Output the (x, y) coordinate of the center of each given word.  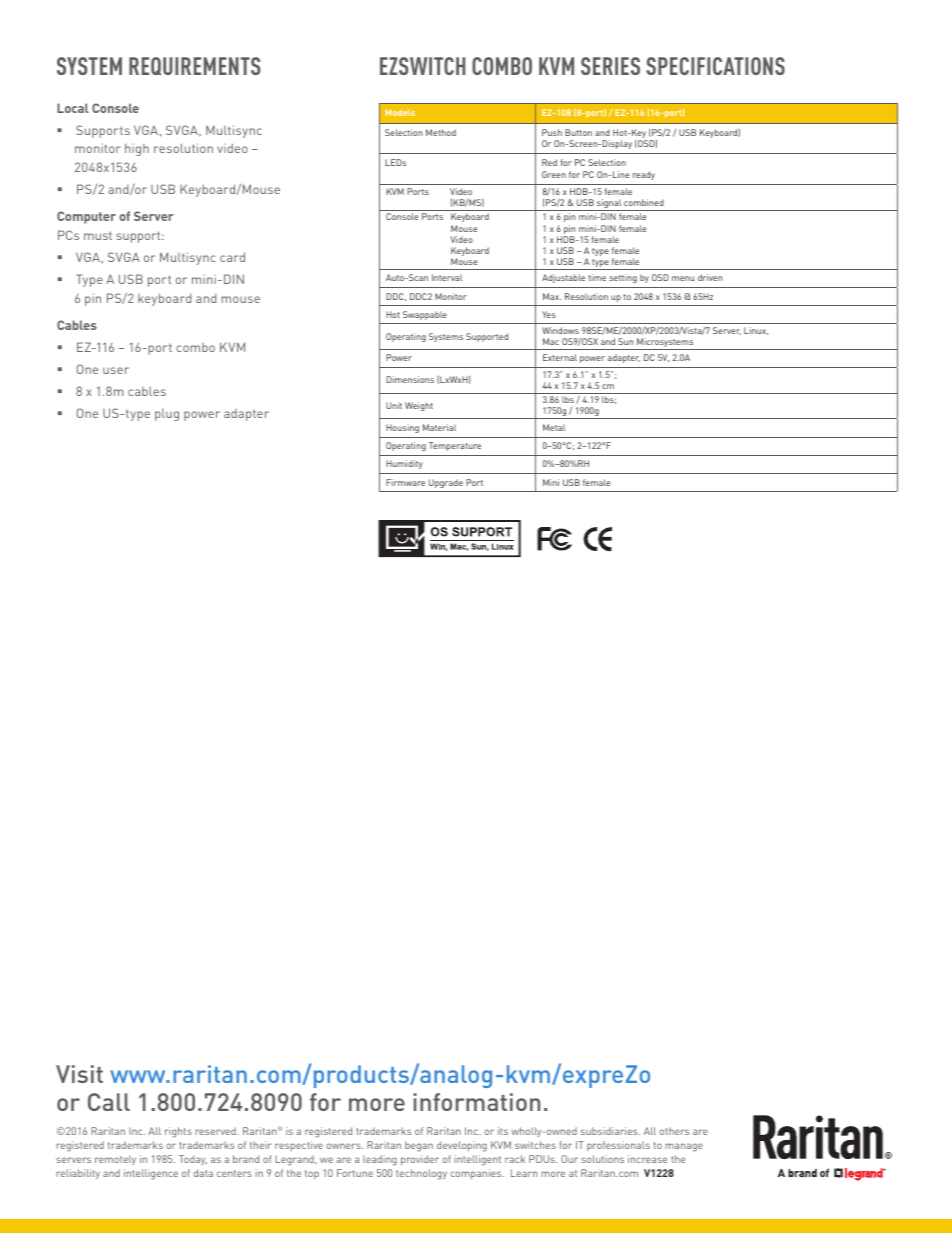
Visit (79, 1074)
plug (167, 415)
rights (178, 1132)
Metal (554, 427)
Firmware (405, 482)
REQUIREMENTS (194, 66)
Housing (402, 428)
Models (400, 112)
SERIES (610, 66)
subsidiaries (610, 1131)
